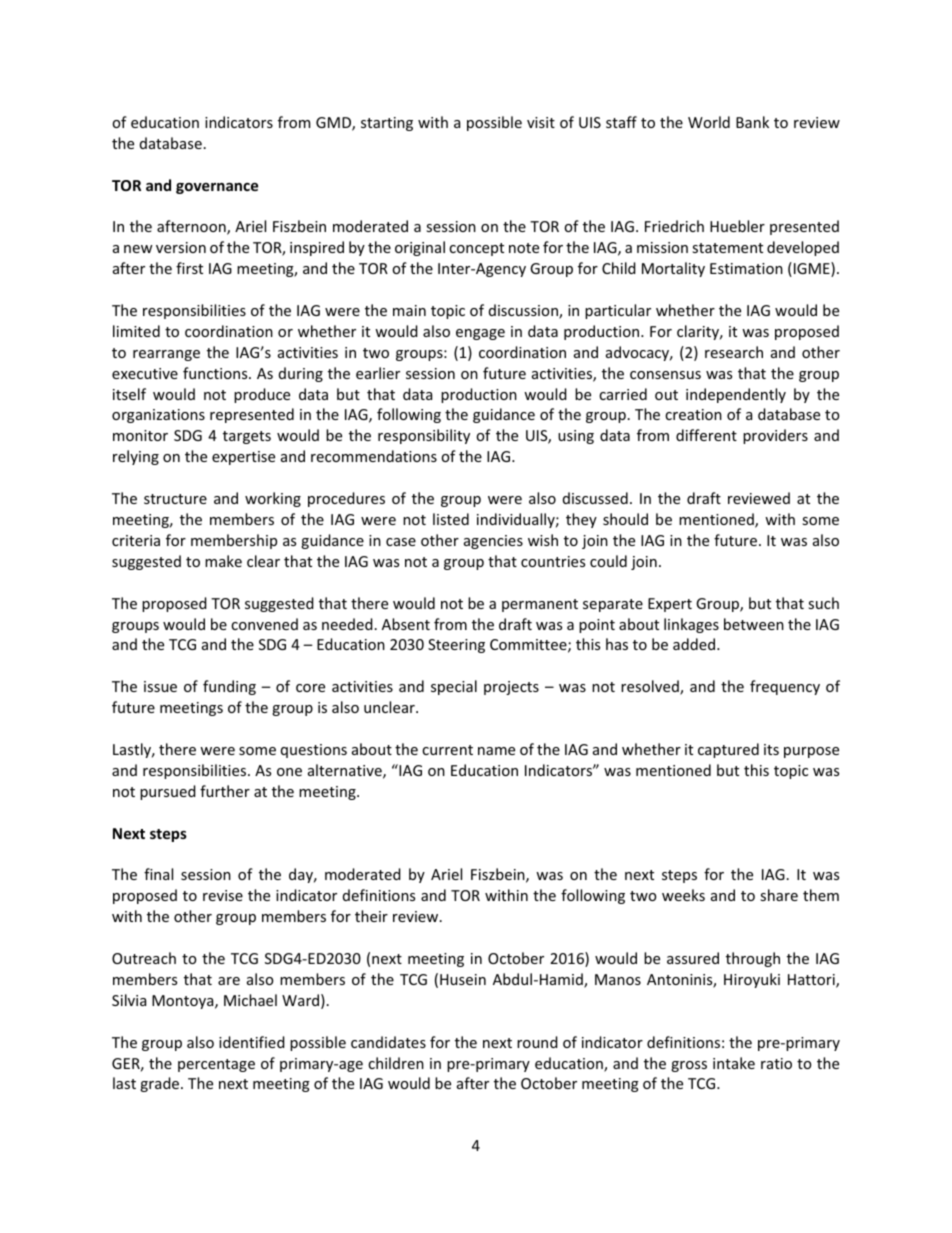  Describe the element at coordinates (736, 395) in the document. I see `independently` at that location.
